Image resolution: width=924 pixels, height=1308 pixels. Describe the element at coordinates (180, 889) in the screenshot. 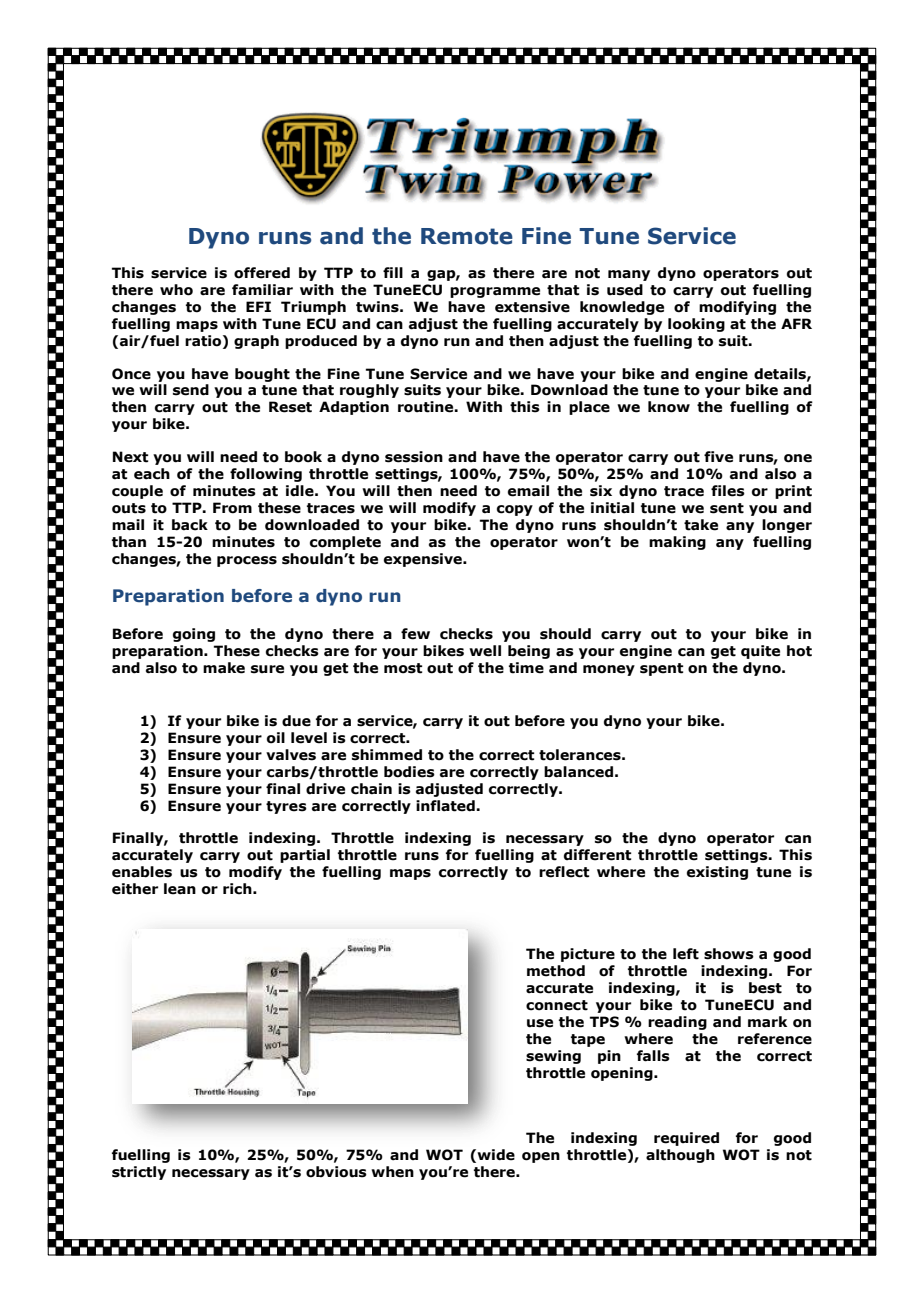

I see `lean` at that location.
